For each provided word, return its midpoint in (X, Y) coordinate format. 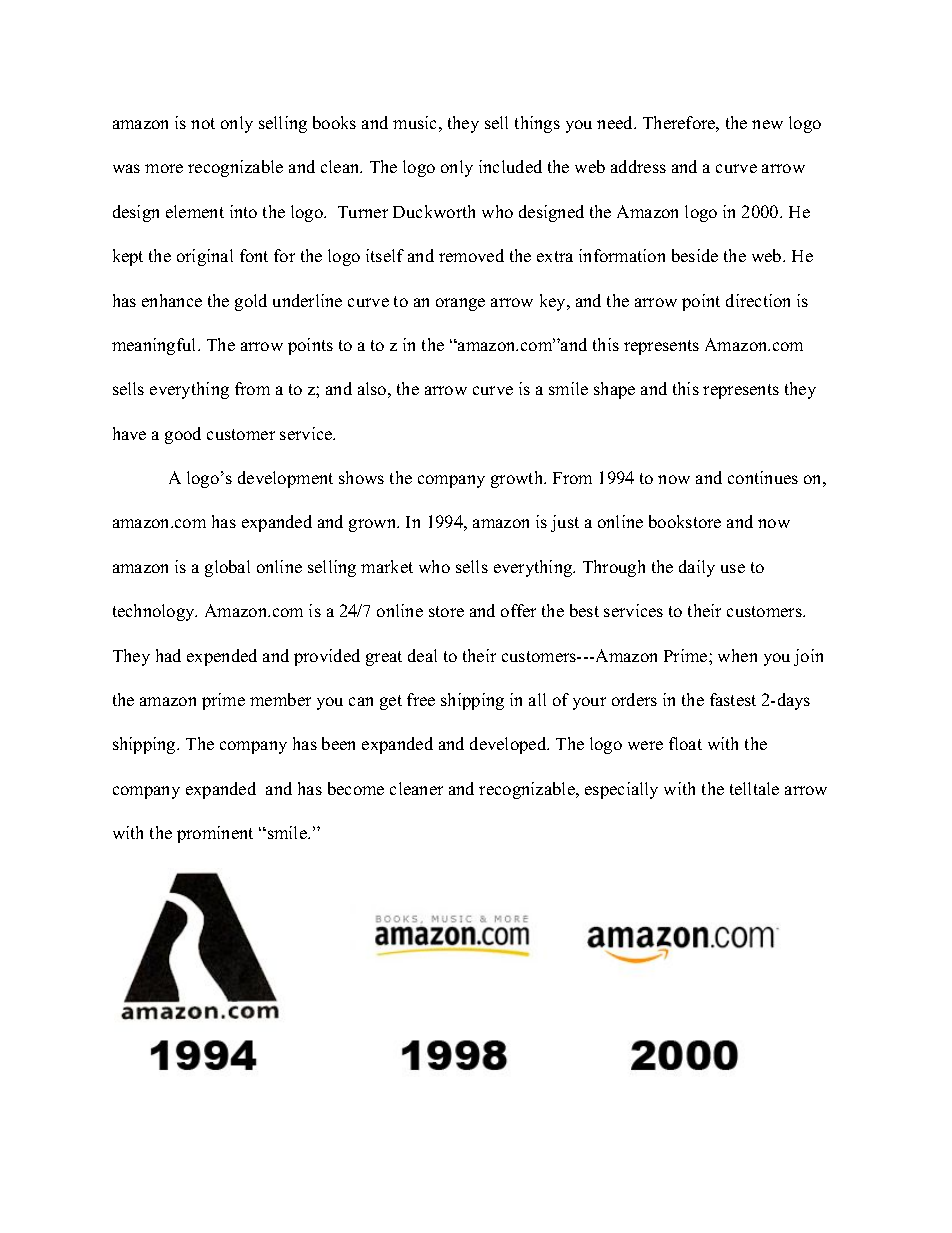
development (285, 479)
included (510, 166)
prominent (215, 834)
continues (763, 477)
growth (518, 479)
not (203, 123)
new (767, 124)
